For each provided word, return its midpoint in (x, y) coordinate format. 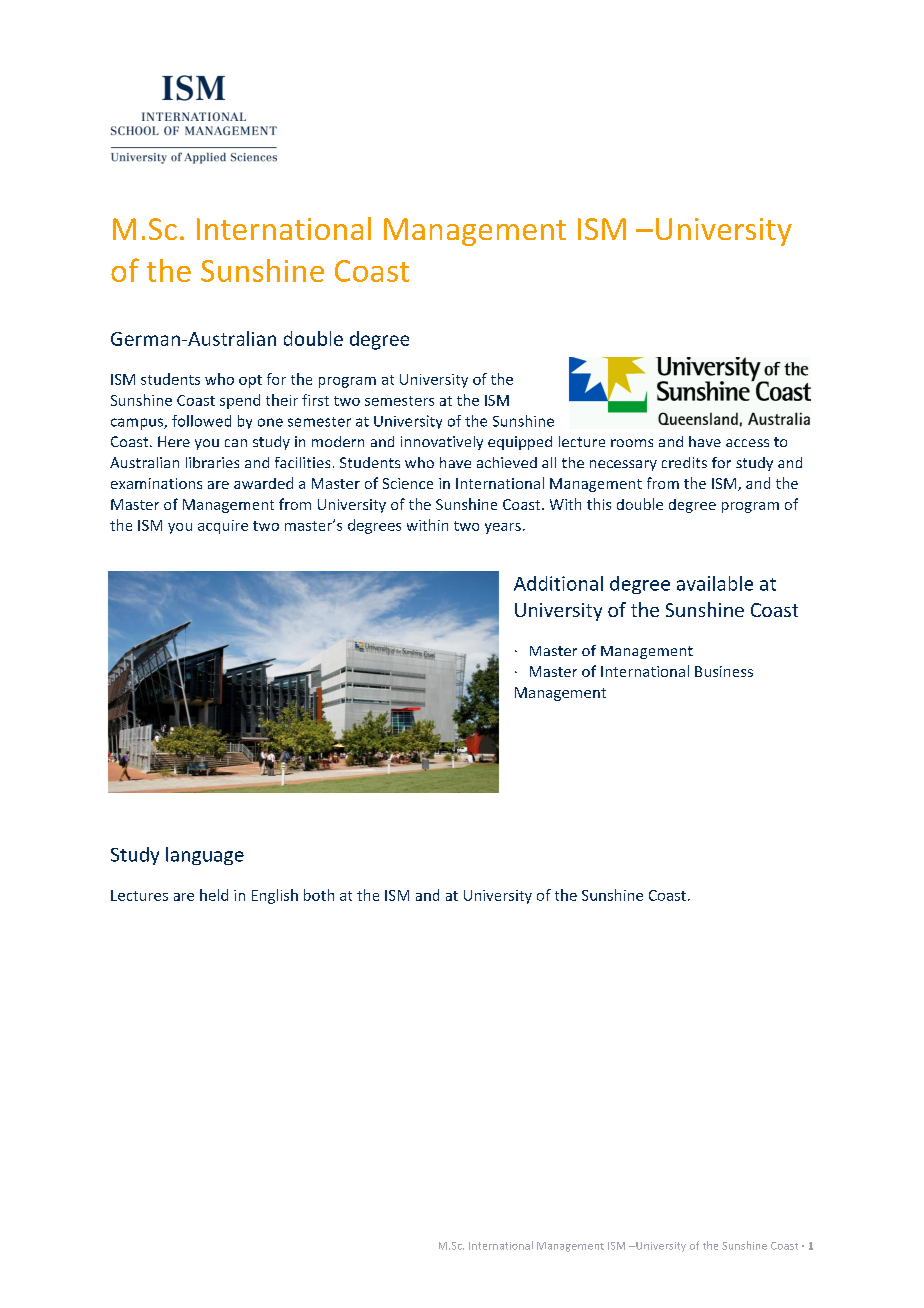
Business (724, 671)
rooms (632, 443)
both (319, 895)
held (214, 895)
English (275, 896)
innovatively (442, 443)
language (205, 856)
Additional (558, 583)
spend (240, 401)
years (503, 528)
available (715, 583)
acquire (223, 527)
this (599, 504)
